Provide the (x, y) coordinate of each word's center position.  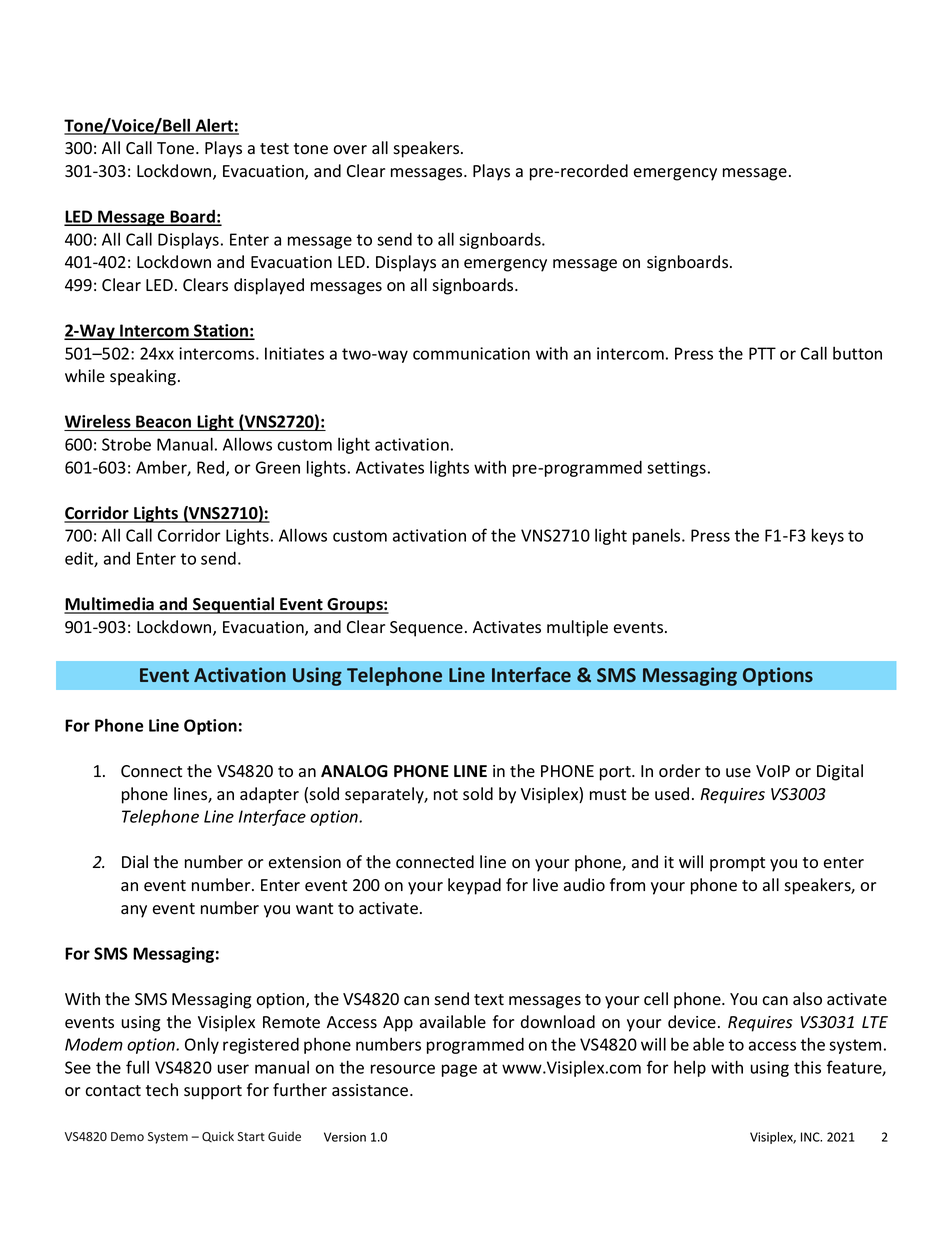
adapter (269, 795)
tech (162, 1090)
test (274, 149)
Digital (840, 772)
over (350, 150)
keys (828, 536)
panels (658, 536)
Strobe (126, 444)
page (459, 1070)
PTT (762, 353)
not (446, 795)
